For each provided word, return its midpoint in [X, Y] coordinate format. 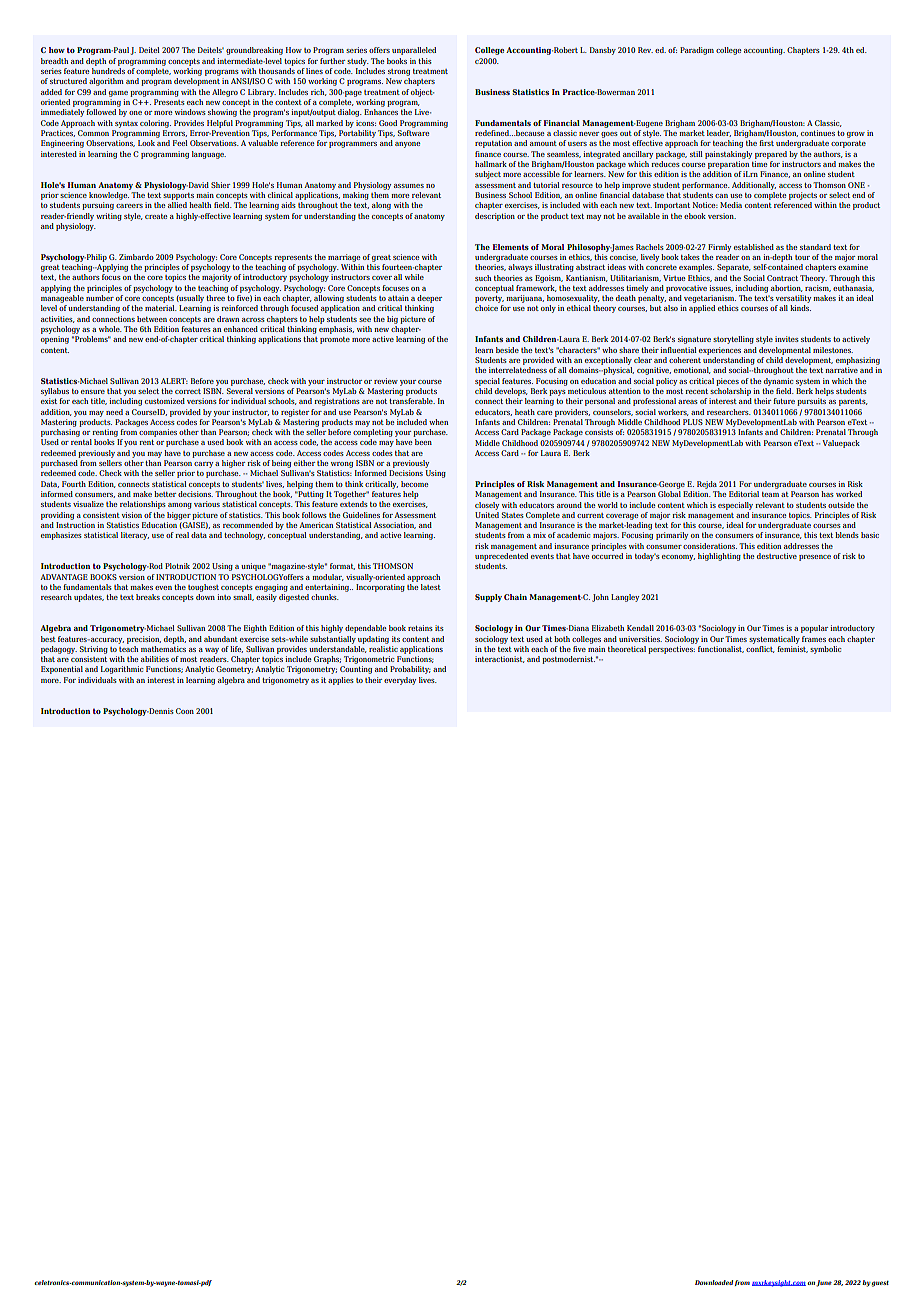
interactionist [499, 659]
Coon [185, 711]
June [824, 1283]
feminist [792, 649]
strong [399, 72]
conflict [760, 649]
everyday [400, 681]
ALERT [174, 381]
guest [880, 1284]
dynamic [778, 382]
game [118, 94]
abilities [155, 659]
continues [818, 133]
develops [511, 392]
